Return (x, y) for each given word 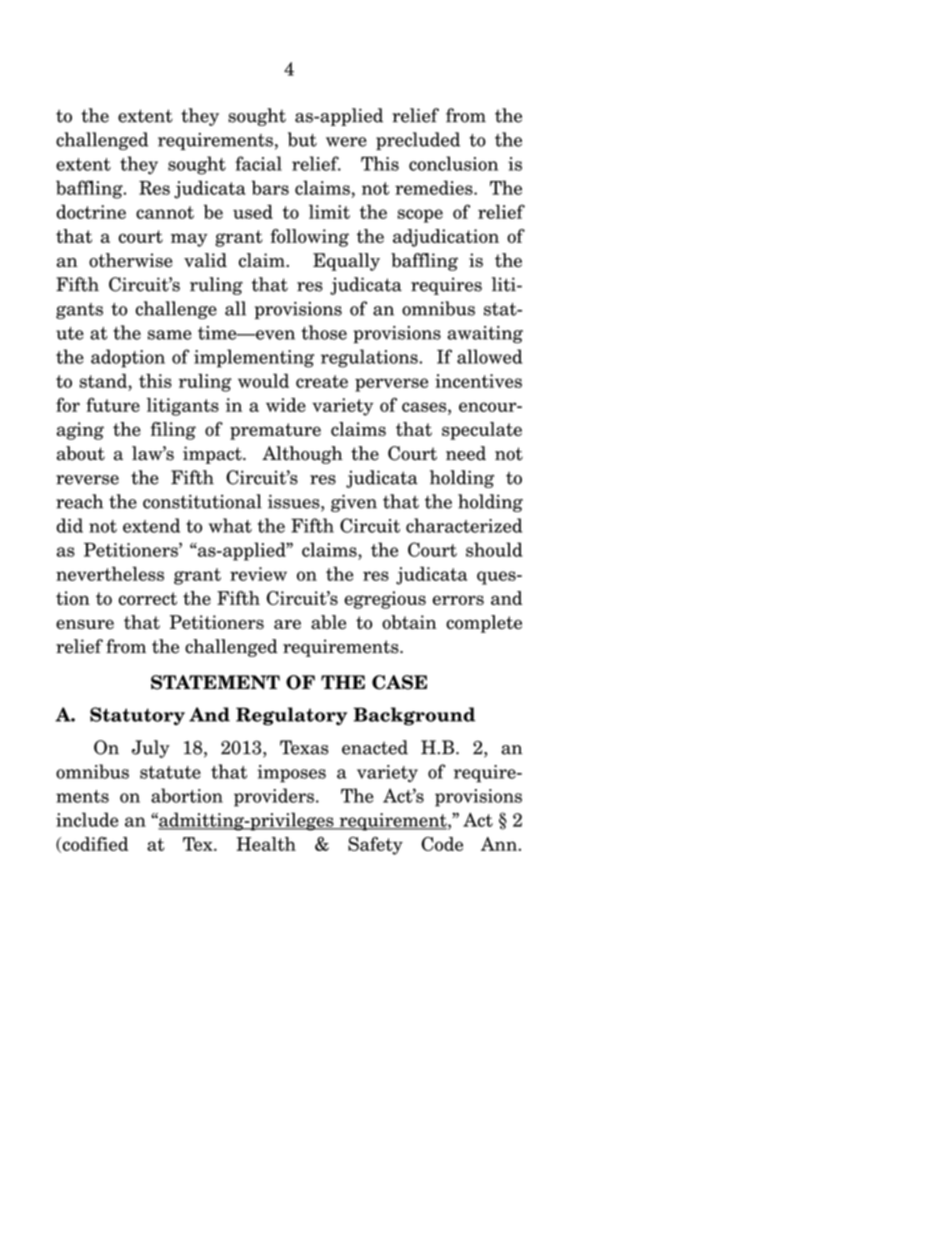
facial (258, 163)
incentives (478, 381)
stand (104, 380)
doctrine (91, 212)
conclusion (453, 163)
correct (148, 598)
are (287, 624)
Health (266, 844)
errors (458, 600)
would (263, 380)
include (87, 819)
